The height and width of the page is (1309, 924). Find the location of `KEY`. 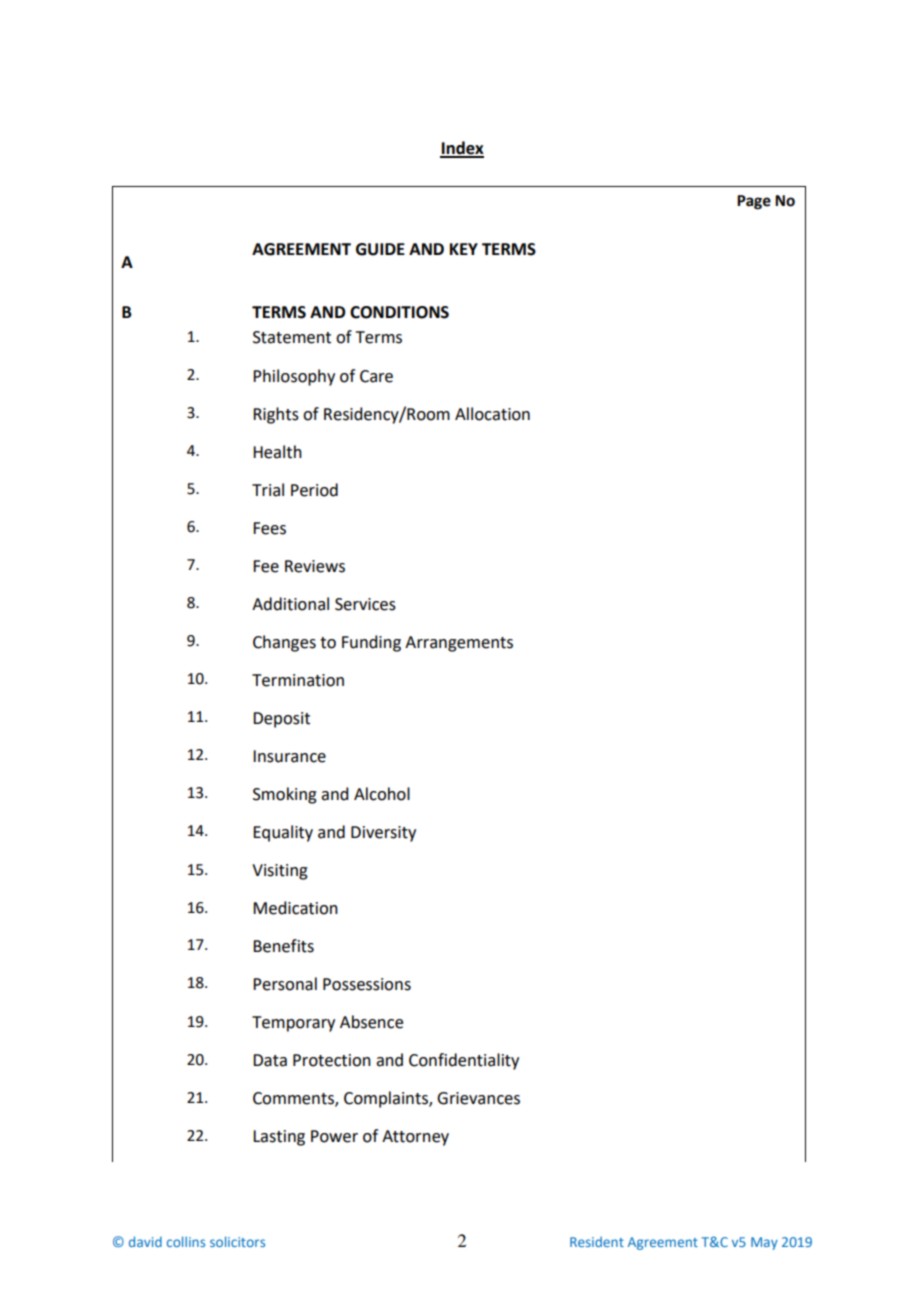

KEY is located at coordinates (464, 249).
